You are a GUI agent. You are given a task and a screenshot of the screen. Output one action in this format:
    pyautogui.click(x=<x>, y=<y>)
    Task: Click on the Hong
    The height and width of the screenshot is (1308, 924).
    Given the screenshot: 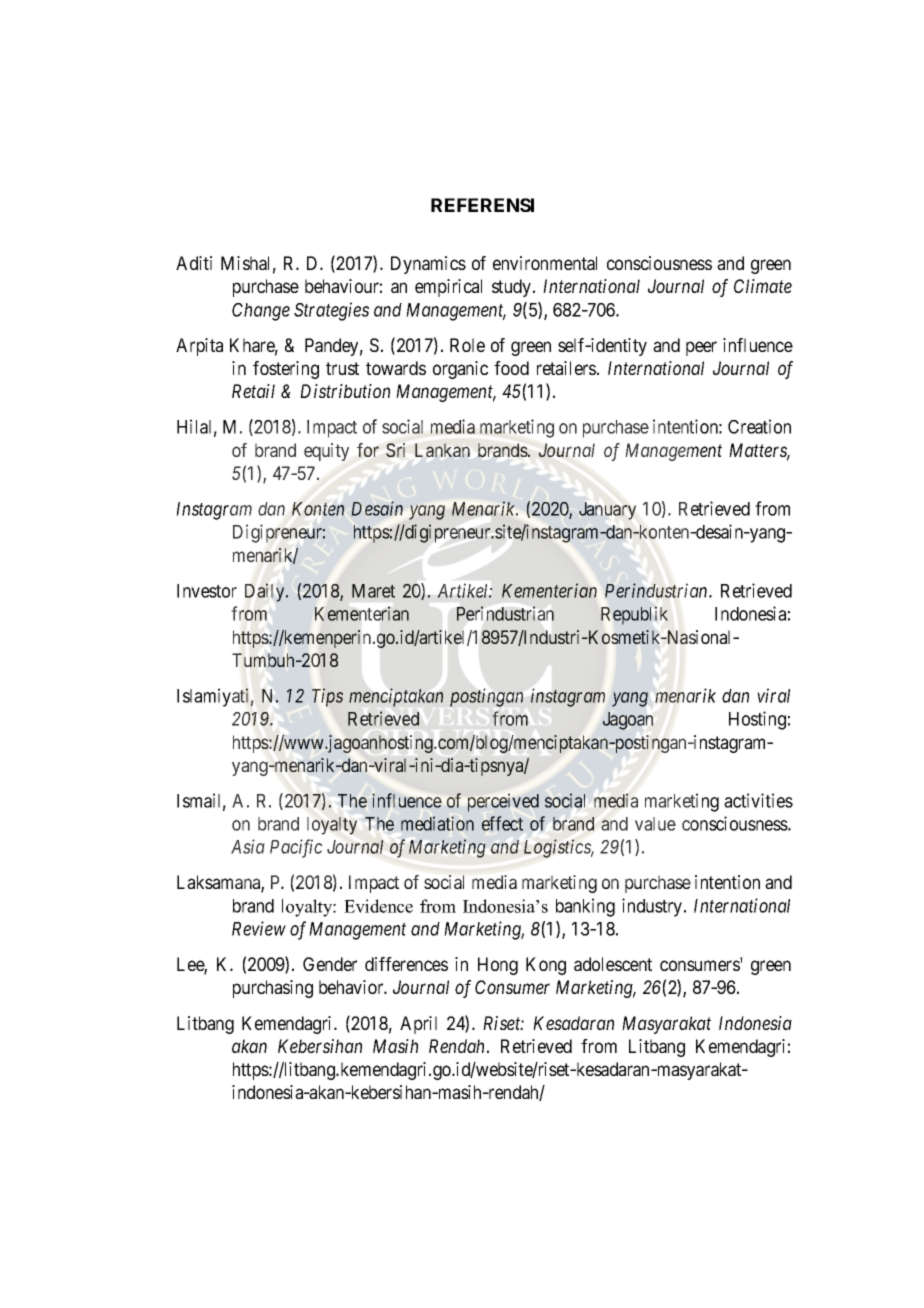 What is the action you would take?
    pyautogui.click(x=498, y=966)
